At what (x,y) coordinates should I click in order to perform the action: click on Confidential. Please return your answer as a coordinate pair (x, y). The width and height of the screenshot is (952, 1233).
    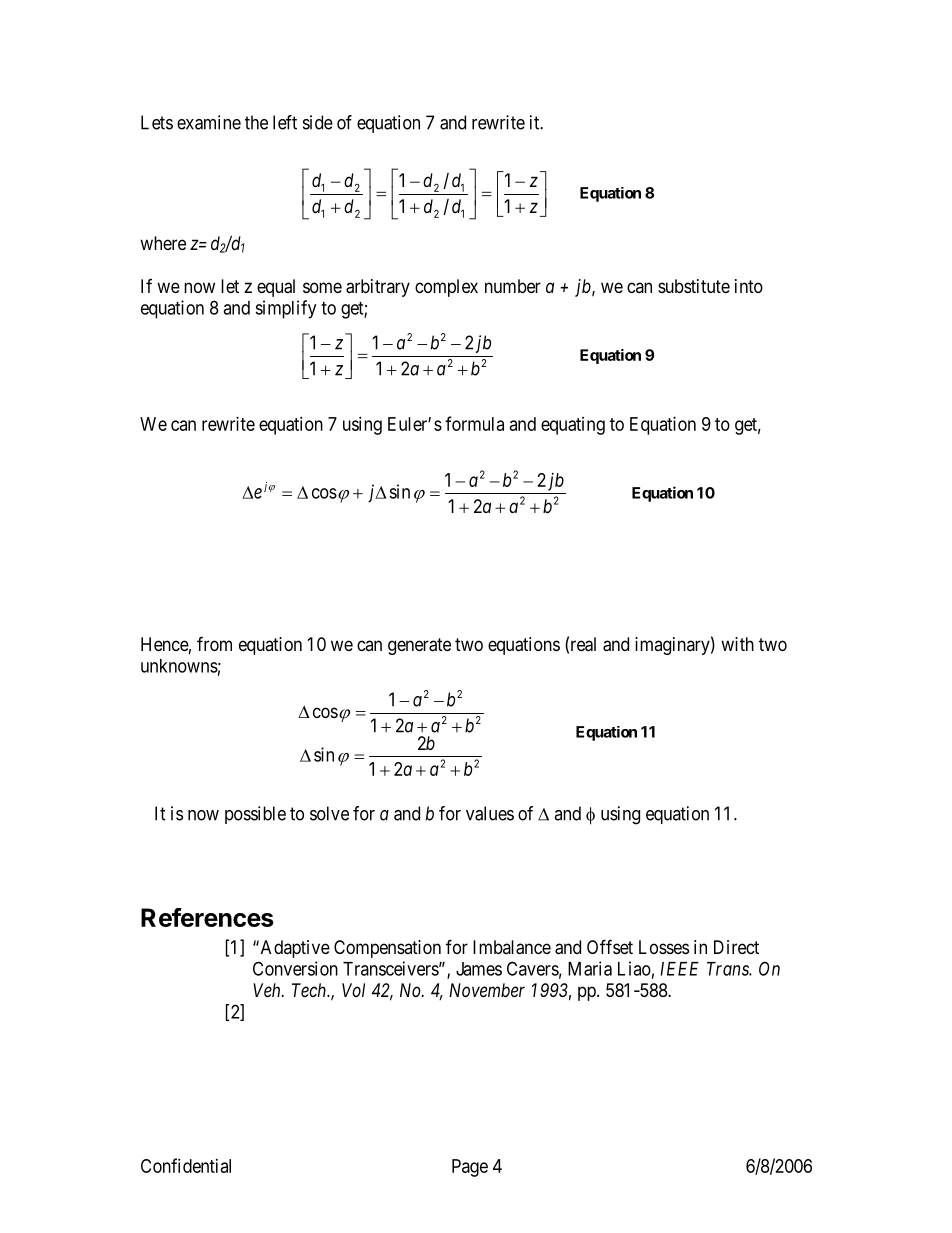
    Looking at the image, I should click on (186, 1165).
